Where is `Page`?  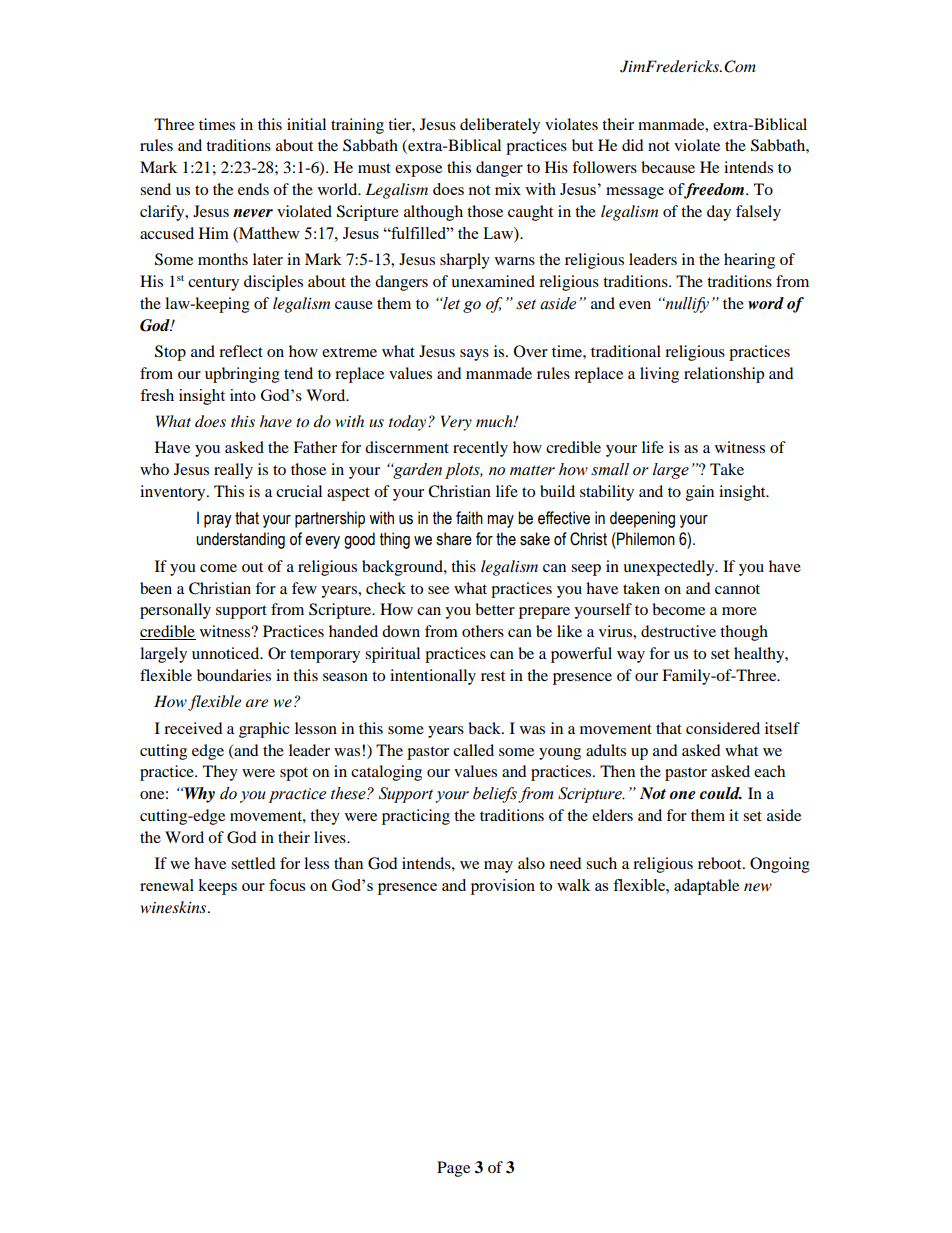 Page is located at coordinates (453, 1169).
